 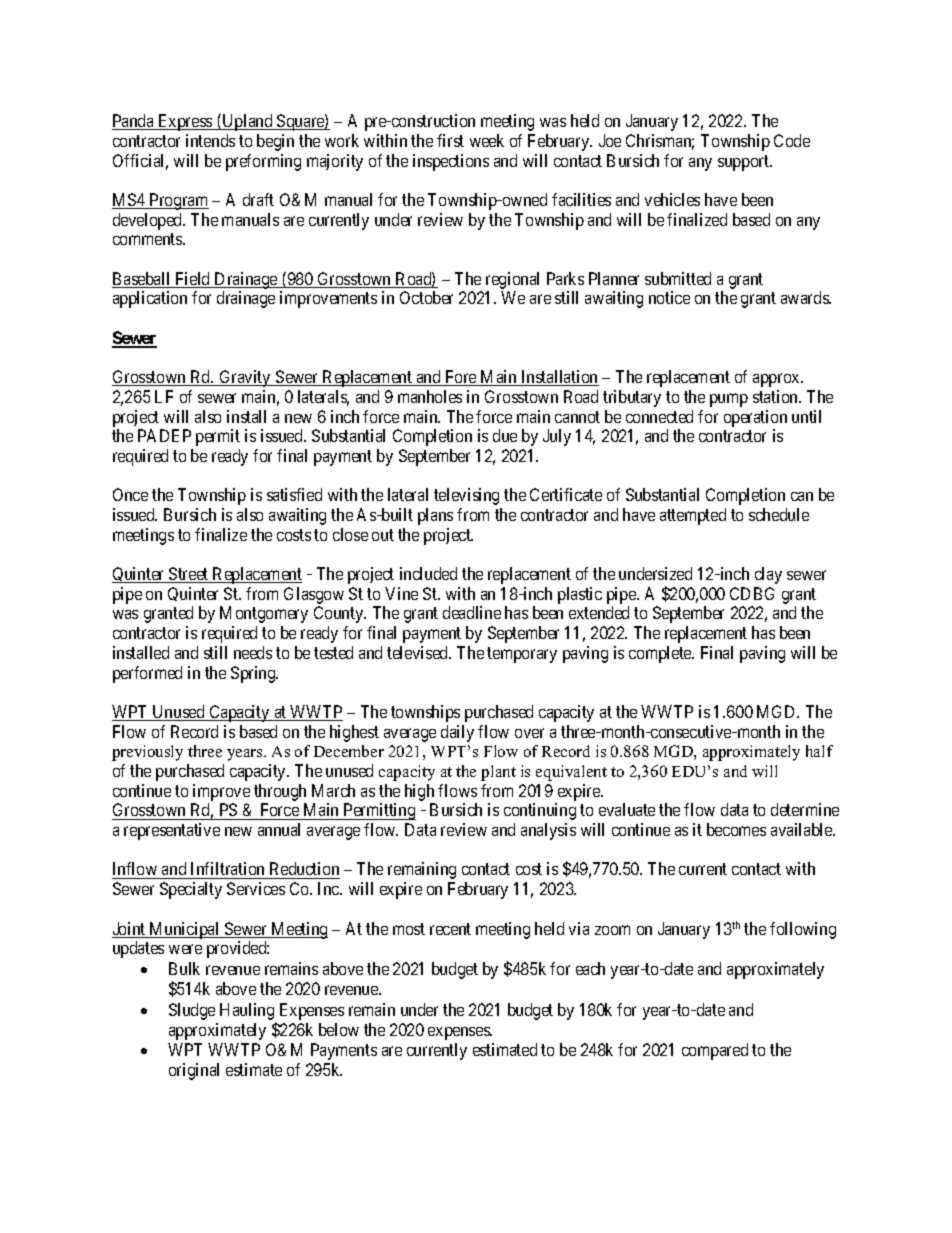 I want to click on support, so click(x=745, y=163).
